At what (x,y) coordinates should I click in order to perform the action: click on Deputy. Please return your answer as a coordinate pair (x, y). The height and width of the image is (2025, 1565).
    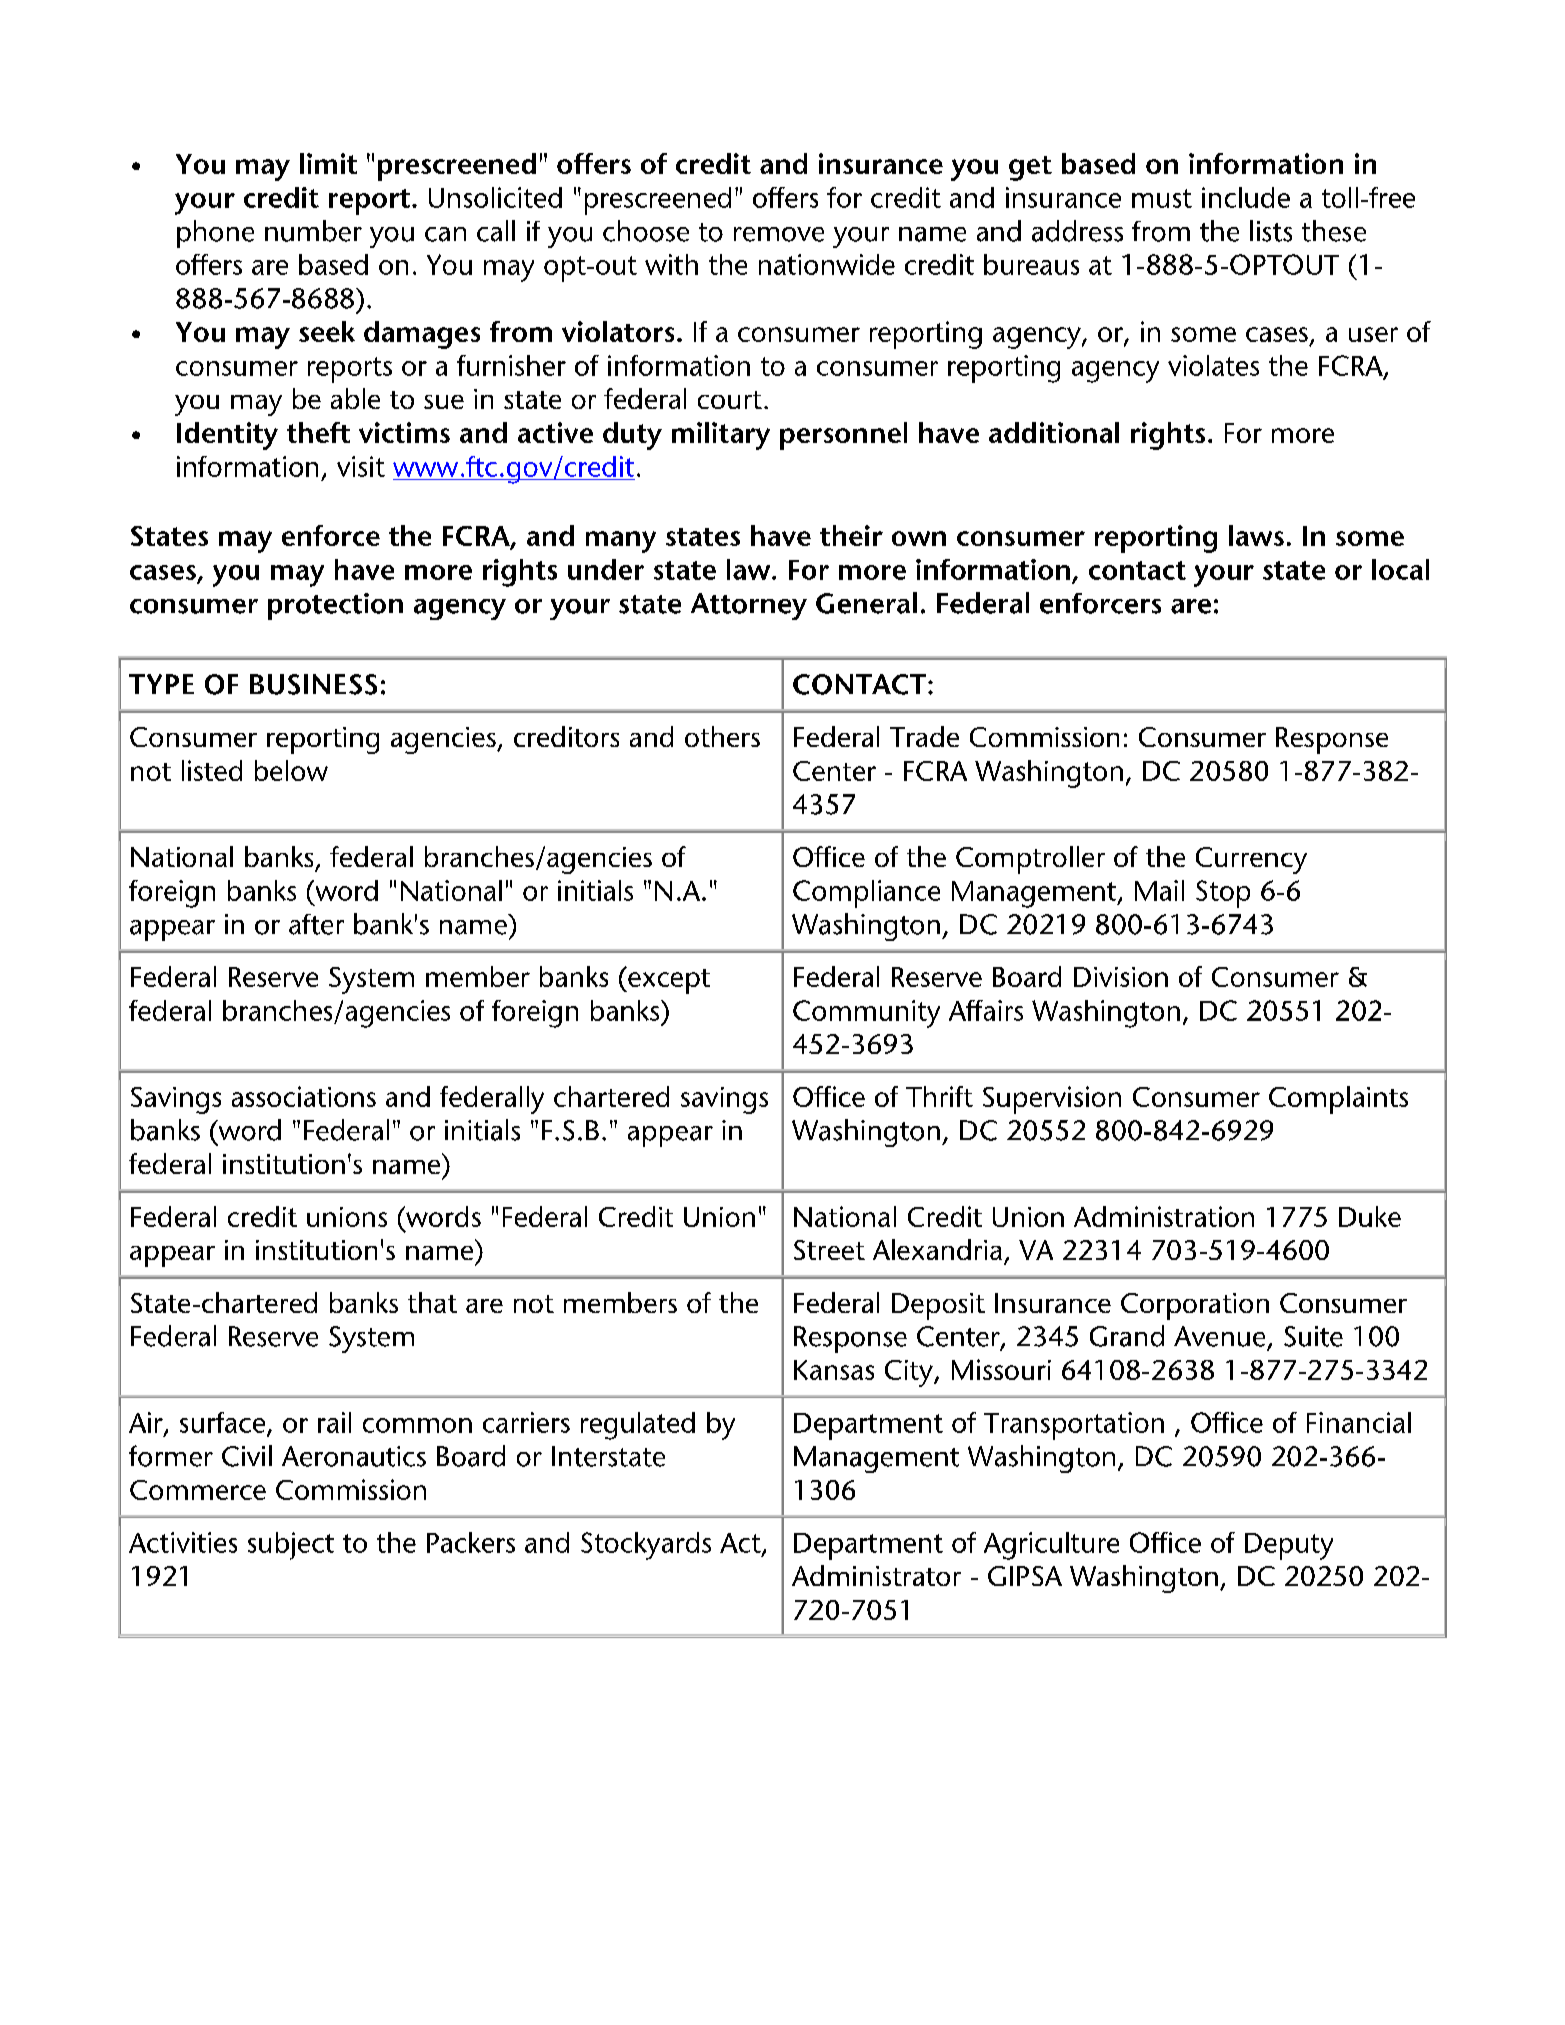
    Looking at the image, I should click on (1289, 1546).
